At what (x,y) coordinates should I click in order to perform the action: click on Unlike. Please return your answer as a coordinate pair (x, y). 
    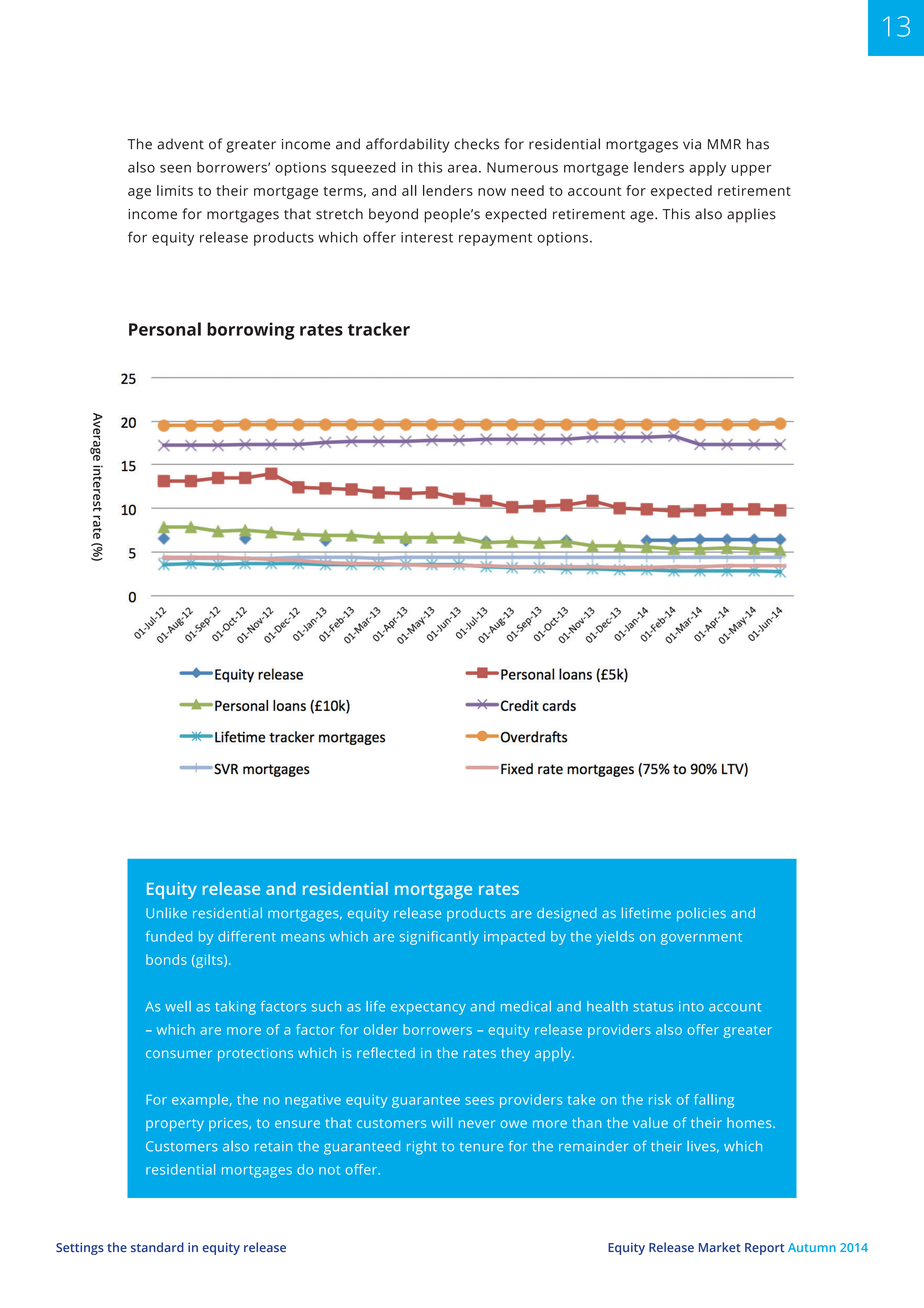
    Looking at the image, I should click on (166, 912).
